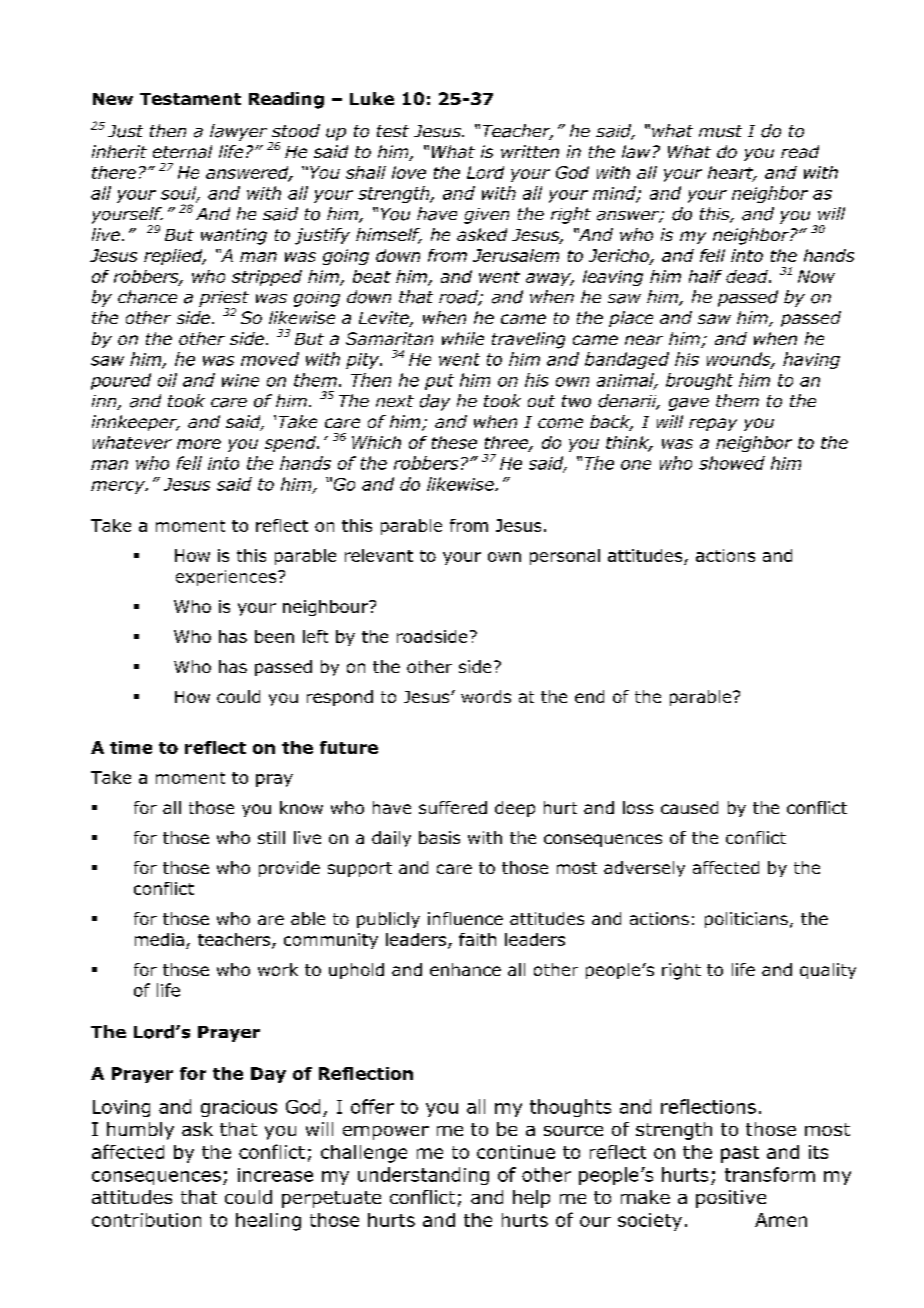 This page has height=1308, width=924. Describe the element at coordinates (167, 380) in the page. I see `oil` at that location.
